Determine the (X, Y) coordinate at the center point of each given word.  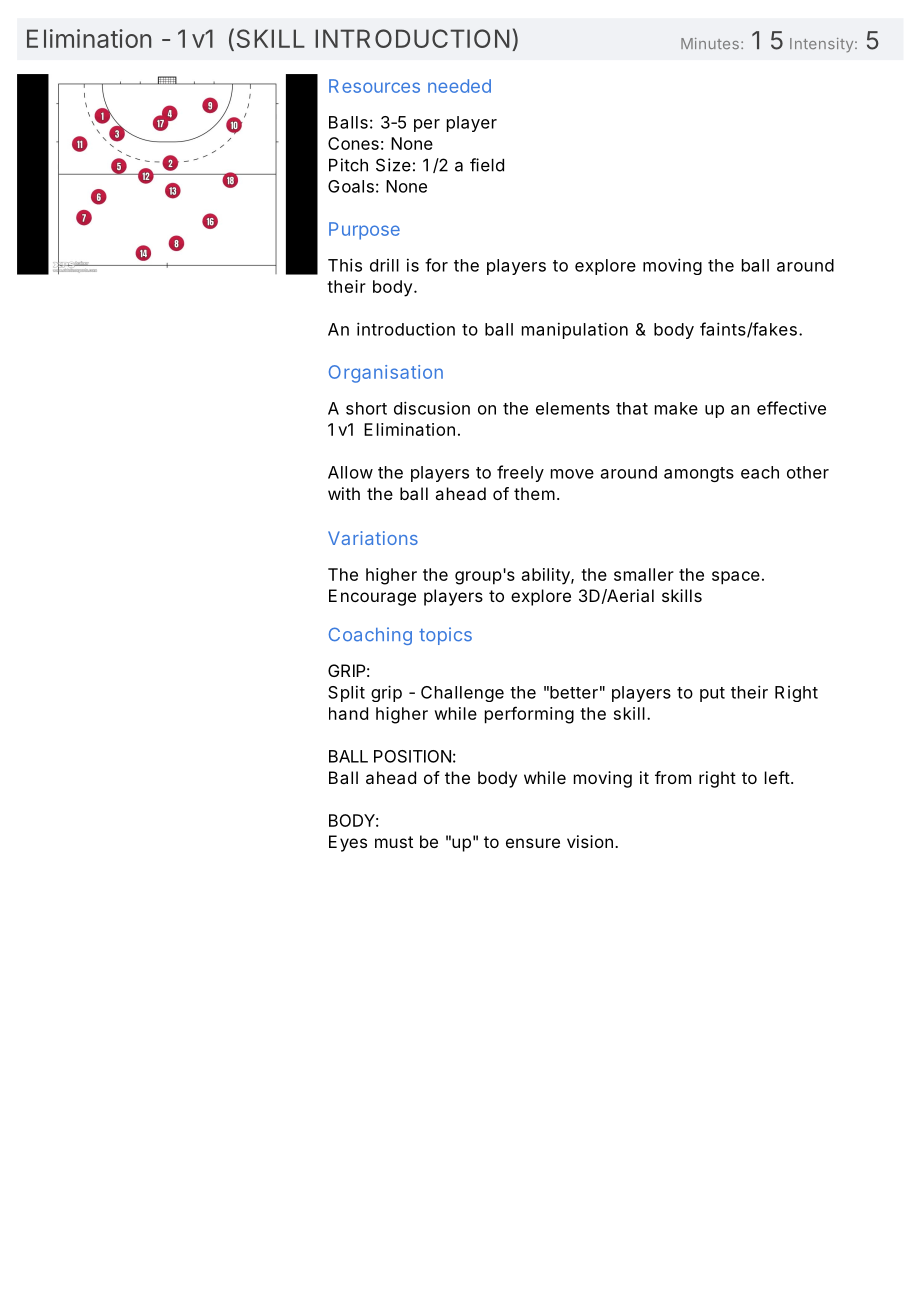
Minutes (710, 43)
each (760, 472)
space (736, 578)
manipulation (575, 330)
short (366, 408)
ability (547, 576)
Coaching (370, 636)
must (394, 842)
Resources (374, 86)
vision (590, 841)
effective (791, 408)
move (572, 474)
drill (384, 265)
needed (459, 86)
